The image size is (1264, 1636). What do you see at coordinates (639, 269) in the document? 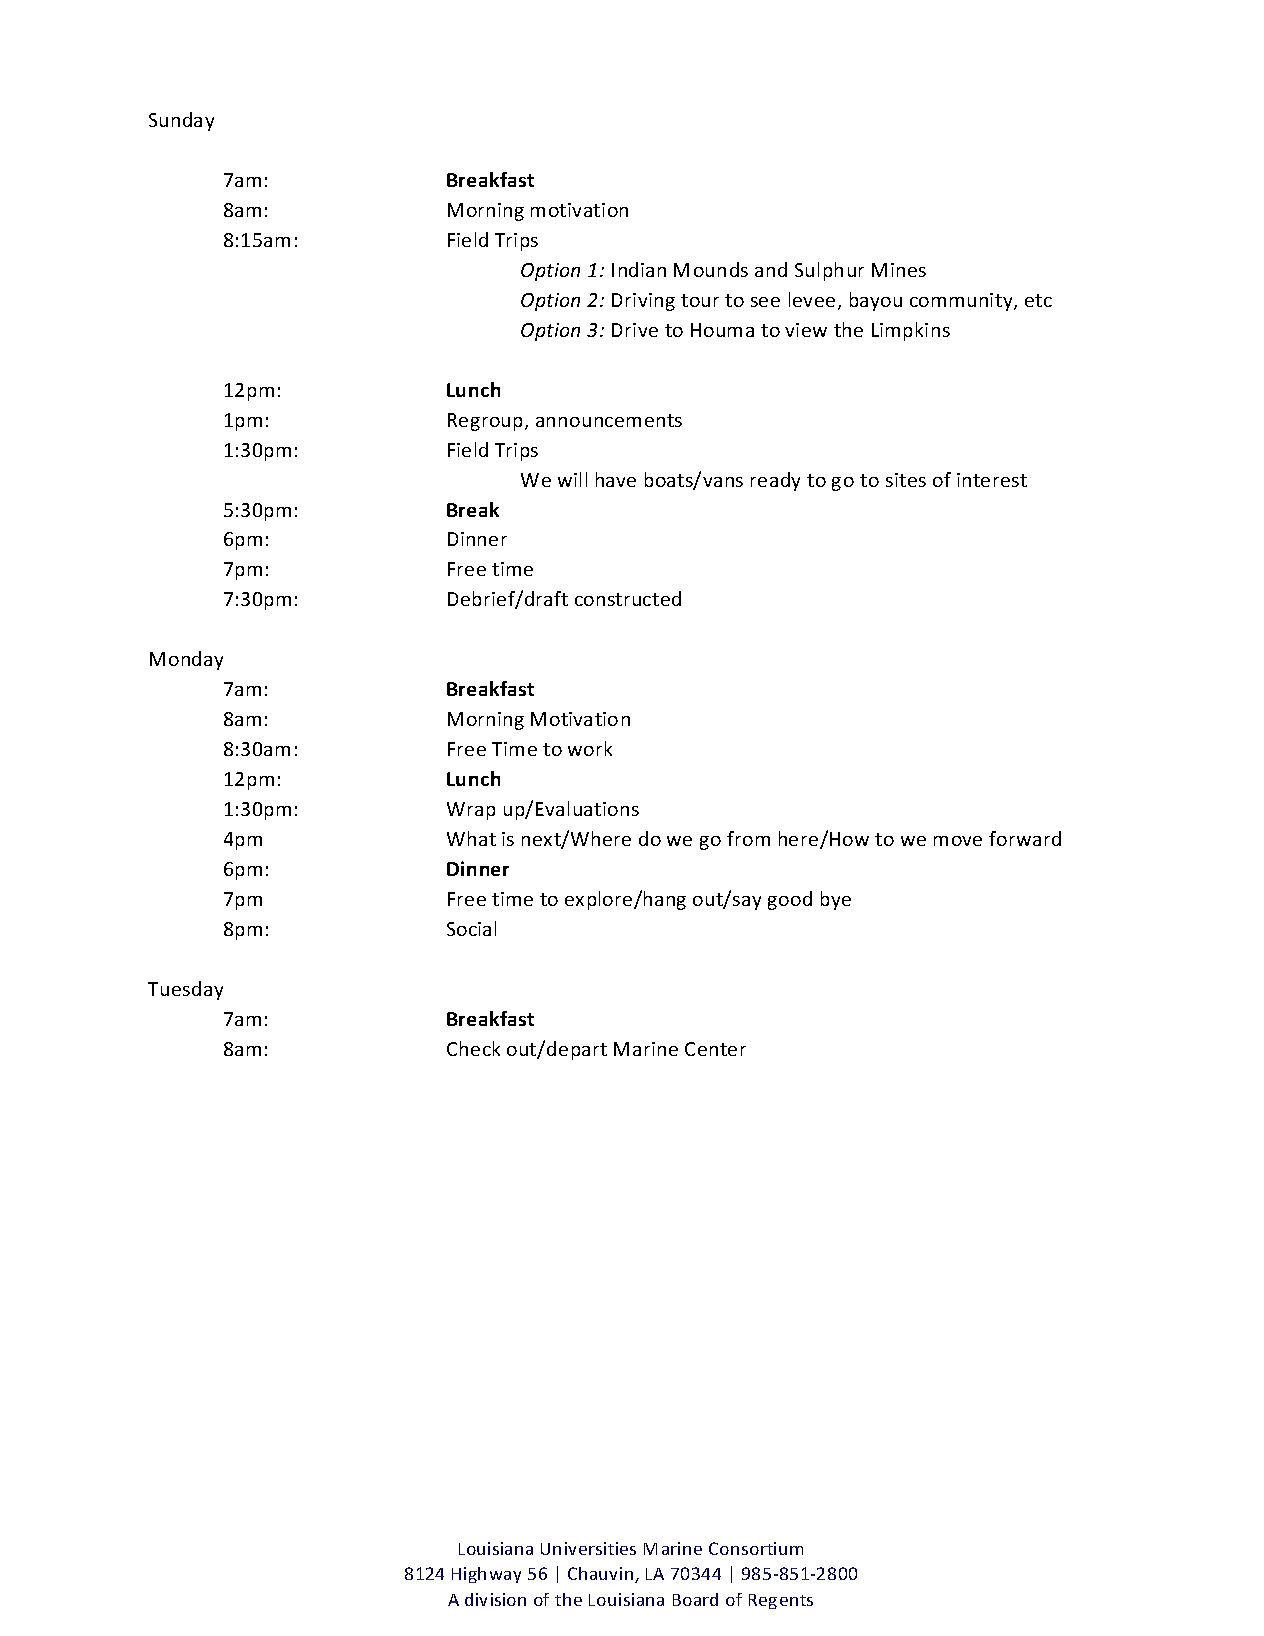
I see `Indian` at bounding box center [639, 269].
